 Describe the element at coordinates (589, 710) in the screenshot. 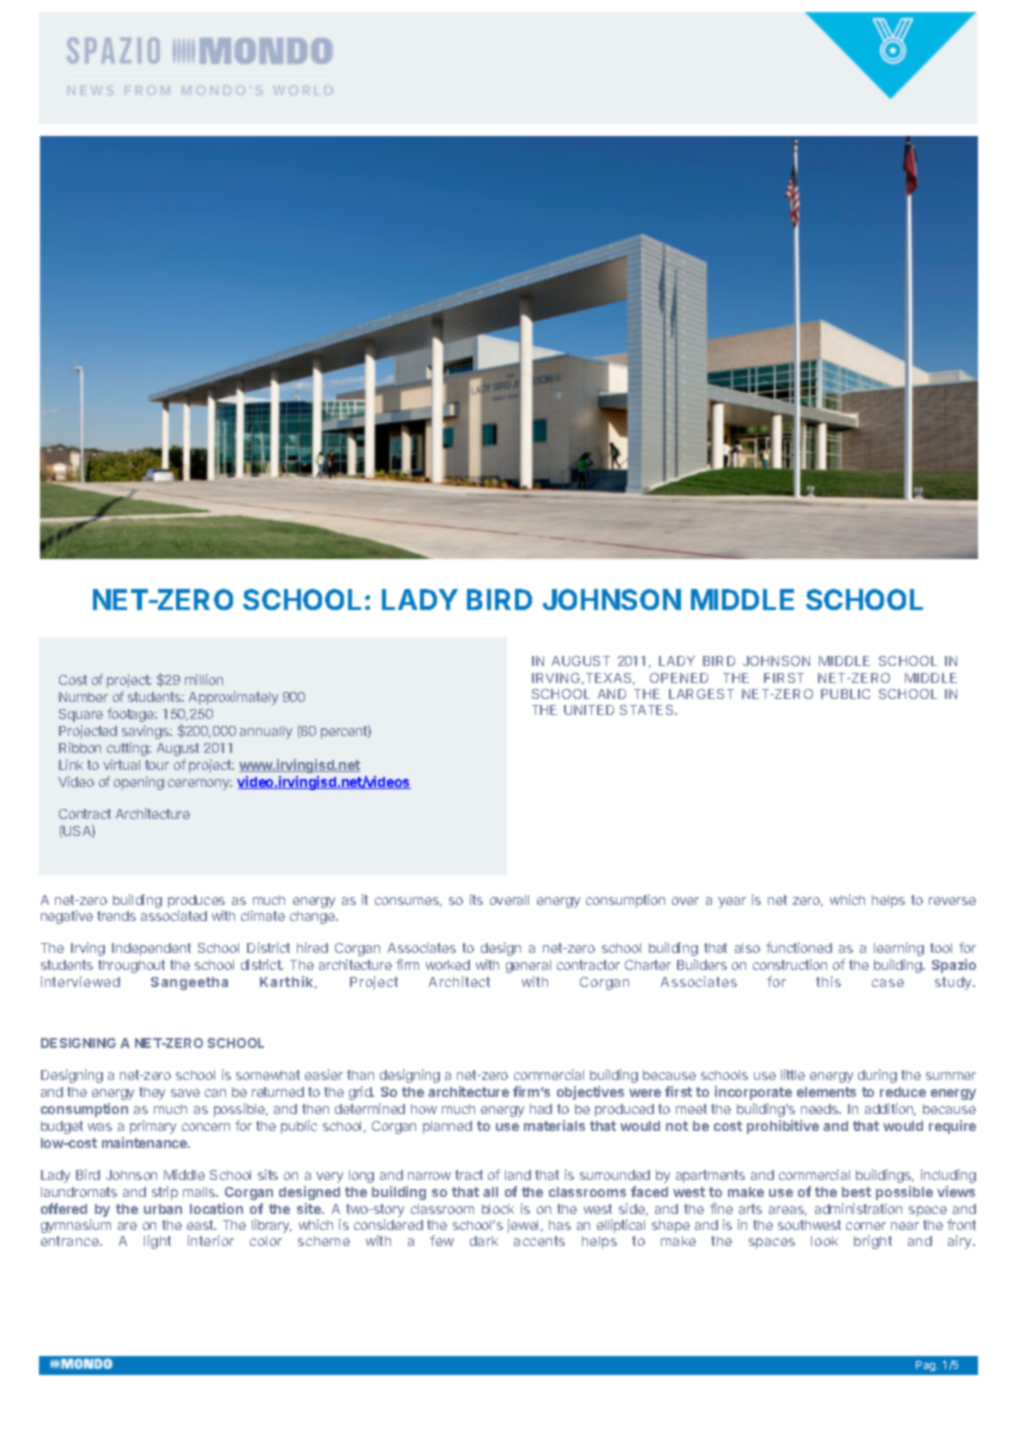

I see `UNITED` at that location.
